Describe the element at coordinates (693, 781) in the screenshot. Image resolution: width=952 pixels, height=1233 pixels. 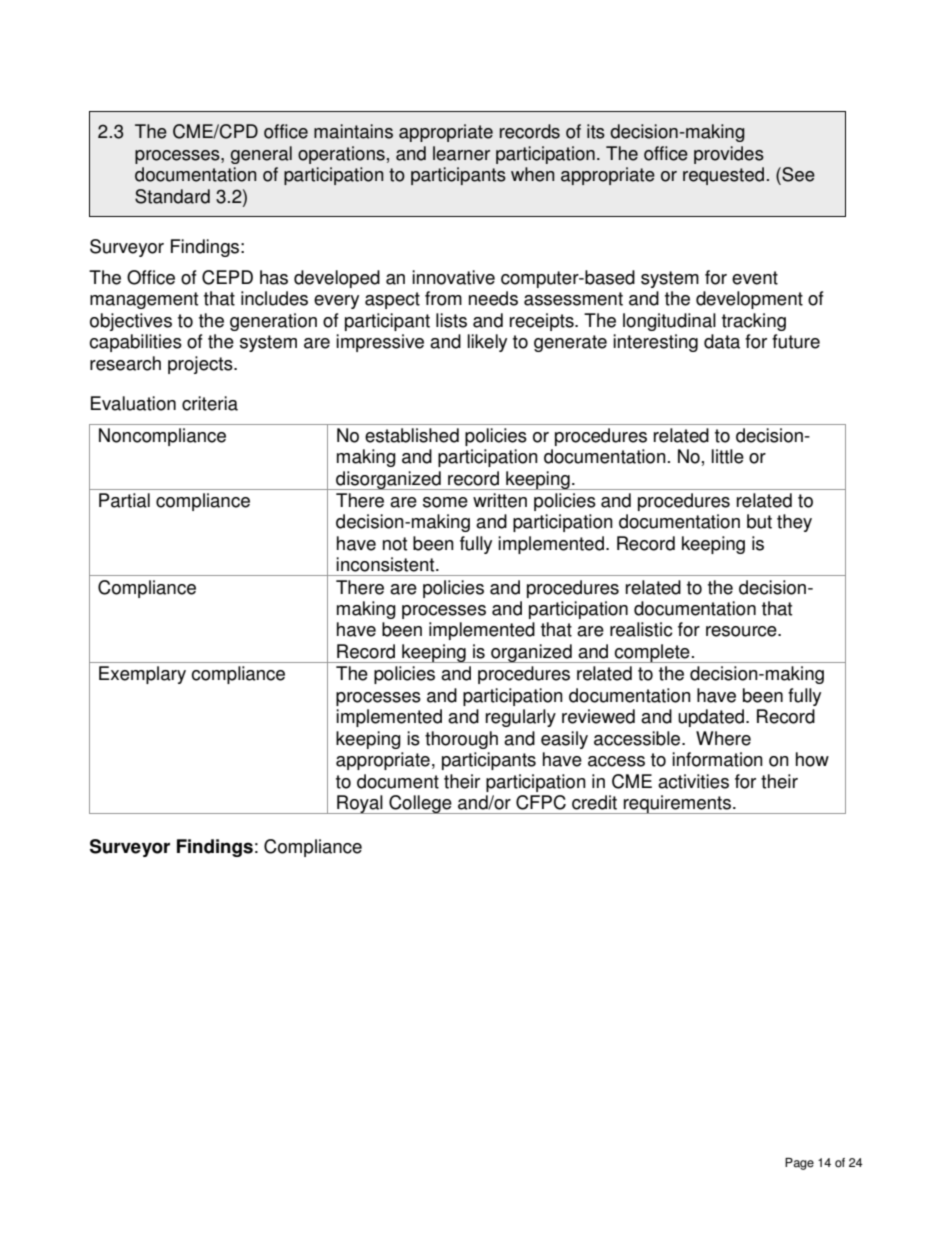
I see `activities` at that location.
